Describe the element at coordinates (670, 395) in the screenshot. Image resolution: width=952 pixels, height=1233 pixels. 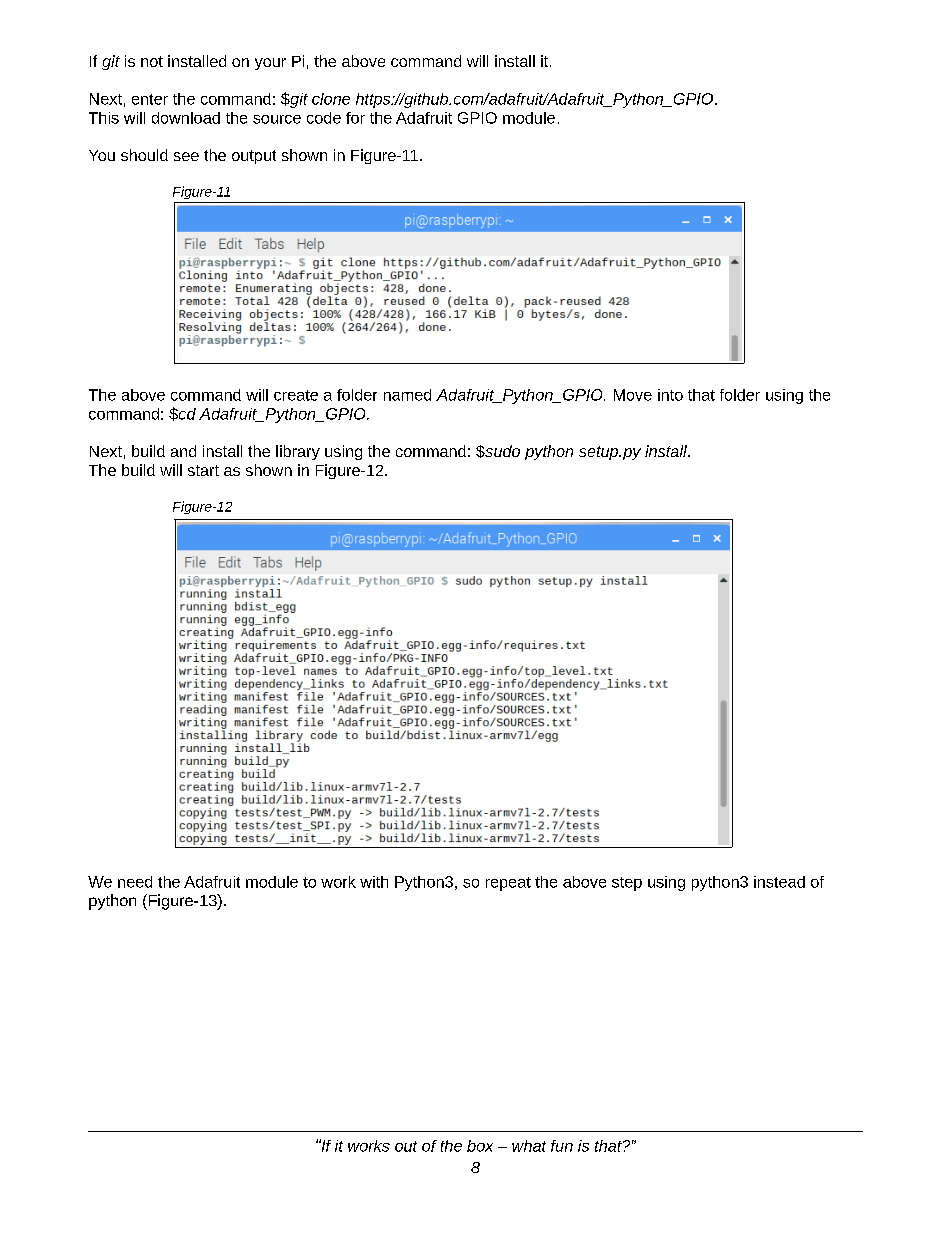
I see `into` at that location.
